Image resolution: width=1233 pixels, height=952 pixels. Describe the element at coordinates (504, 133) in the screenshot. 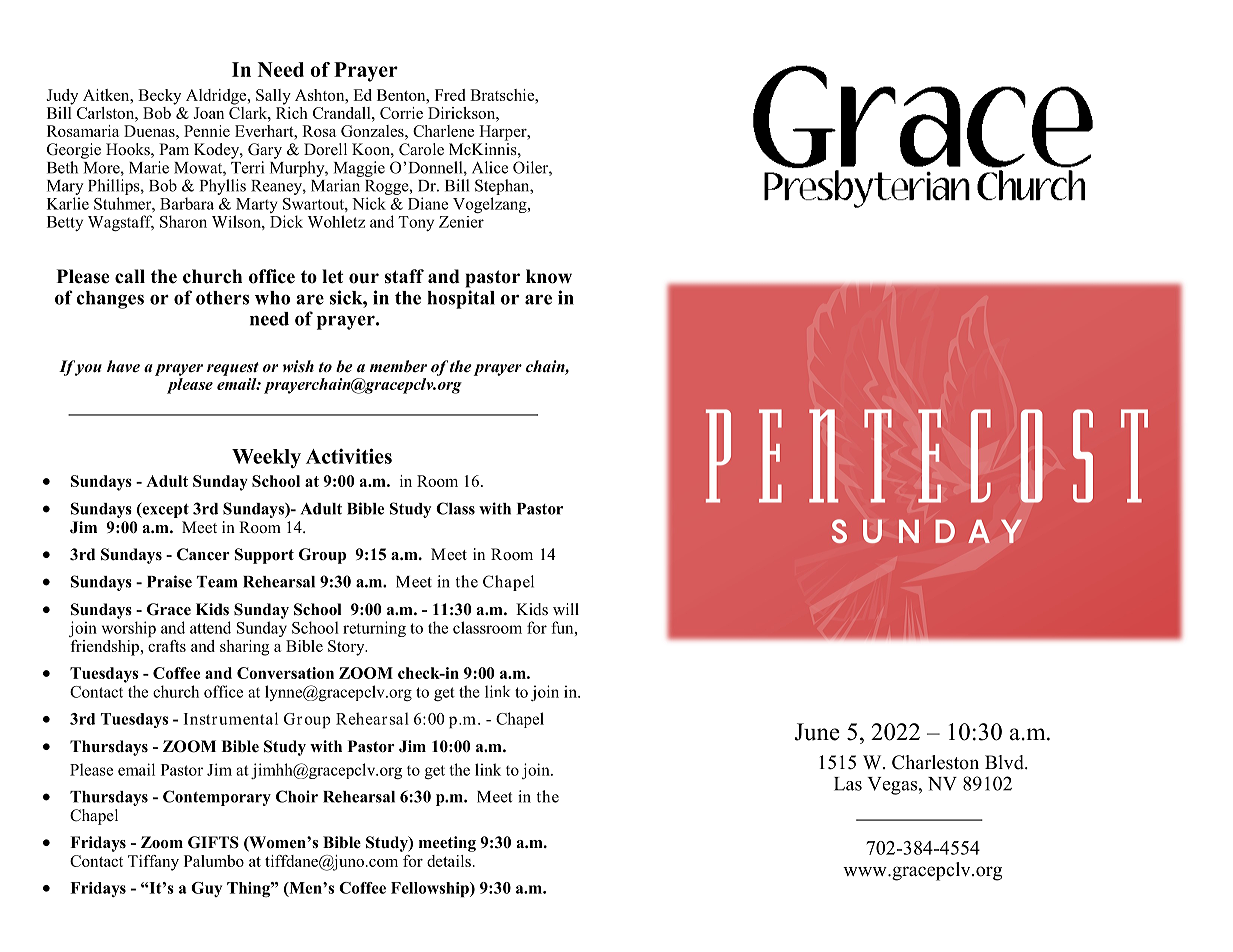

I see `Harper` at that location.
